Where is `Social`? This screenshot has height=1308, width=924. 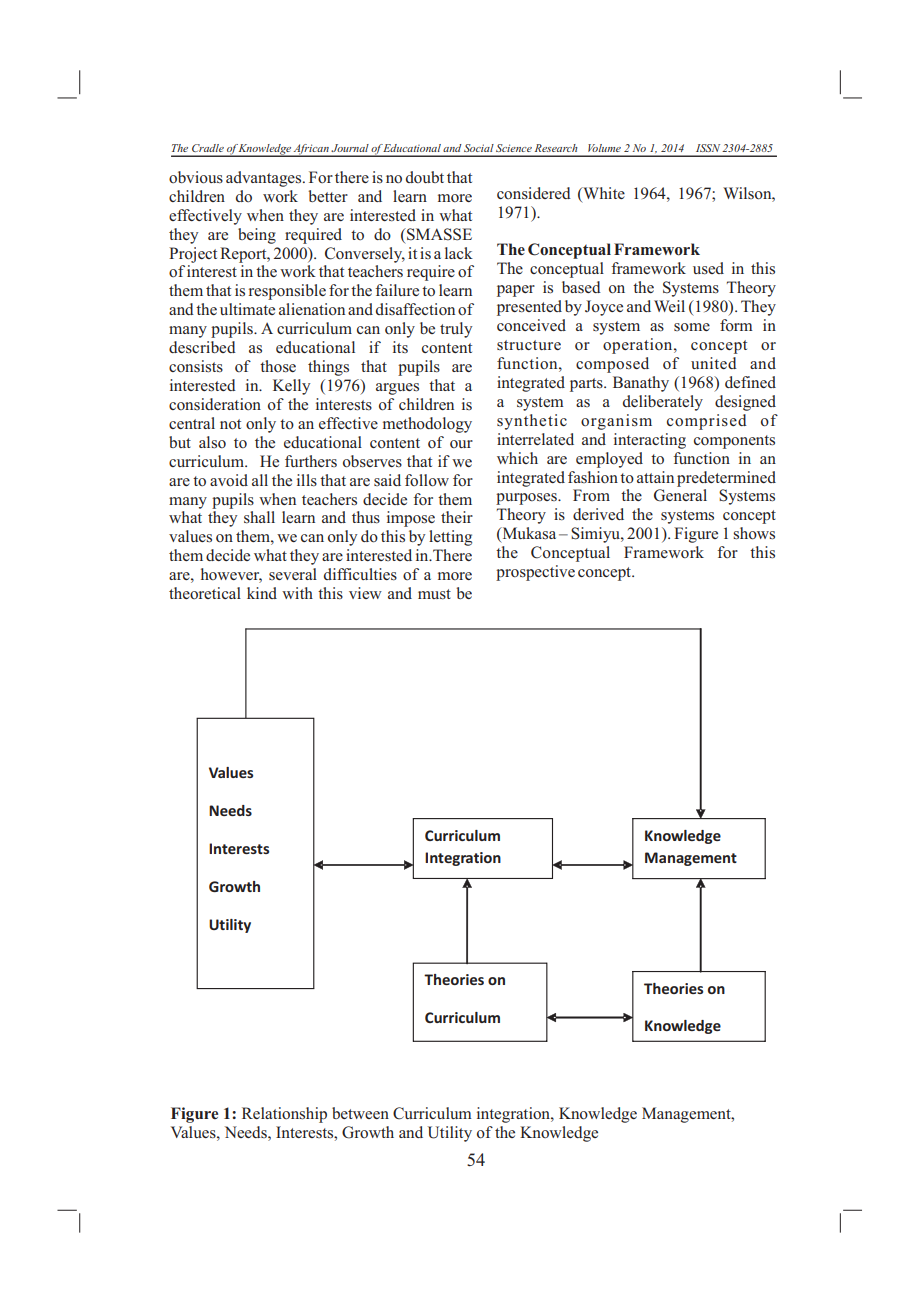
Social is located at coordinates (479, 148).
